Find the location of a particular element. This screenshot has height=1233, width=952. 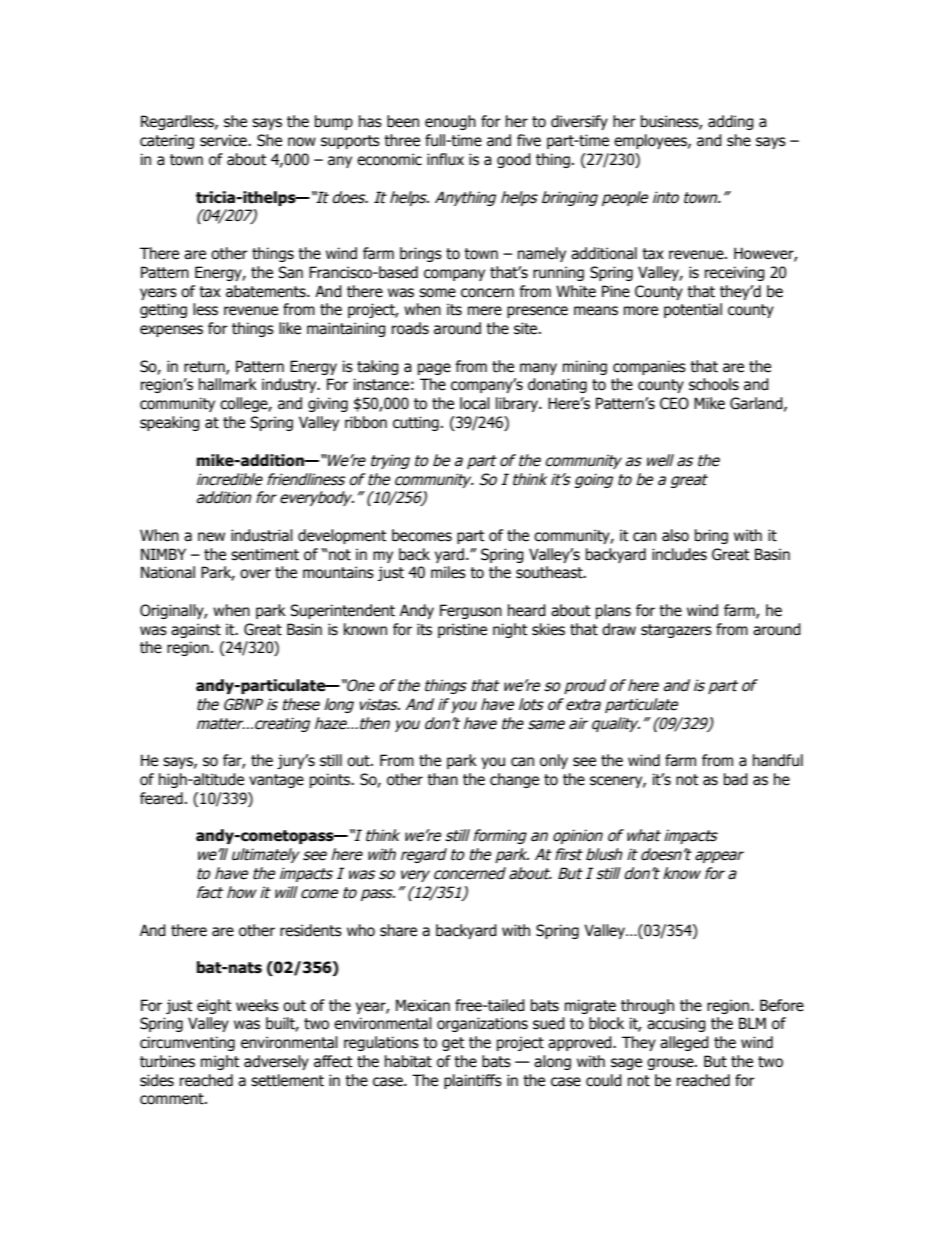

stargazers is located at coordinates (676, 631).
